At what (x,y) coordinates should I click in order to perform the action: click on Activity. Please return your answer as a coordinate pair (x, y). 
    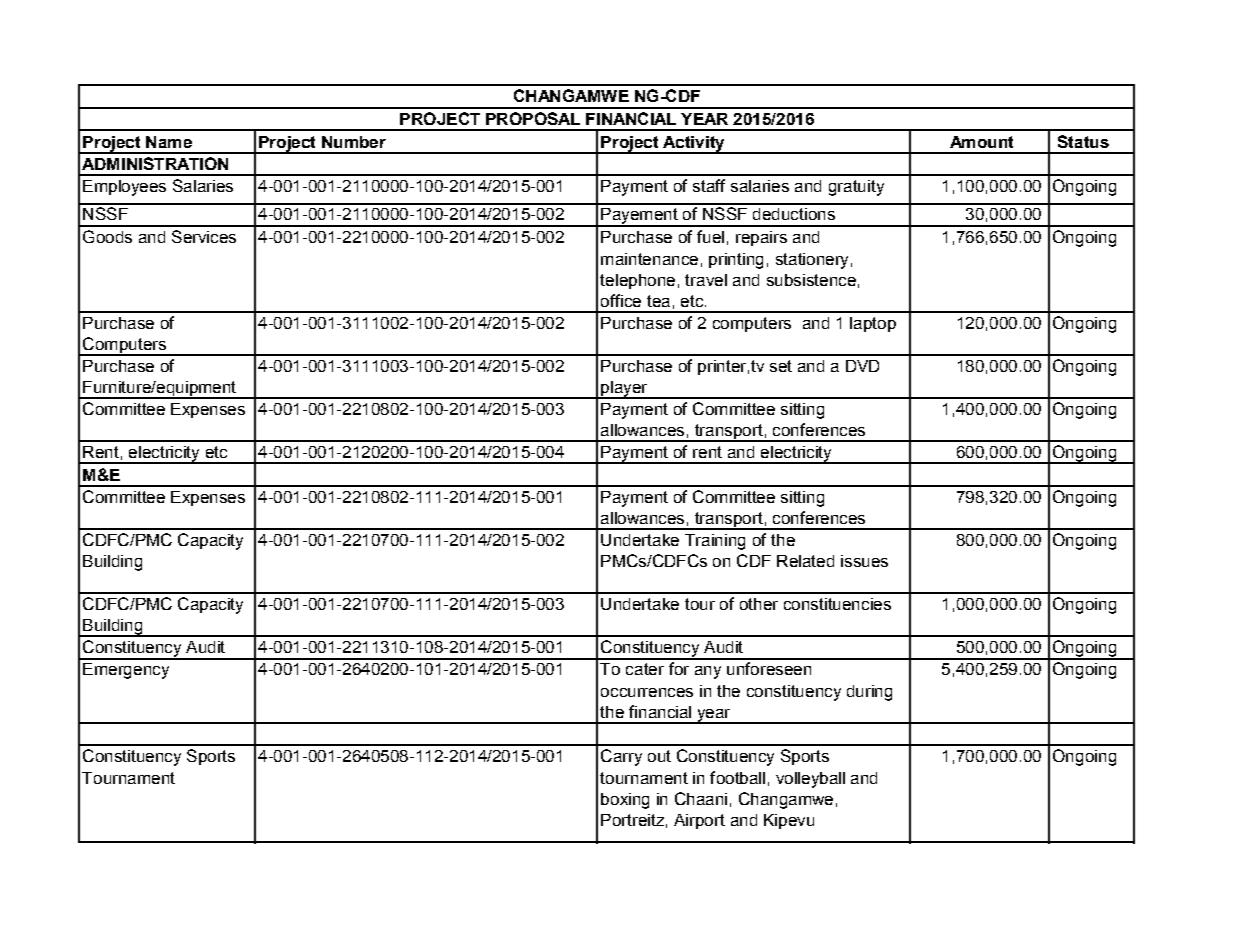
    Looking at the image, I should click on (694, 145).
